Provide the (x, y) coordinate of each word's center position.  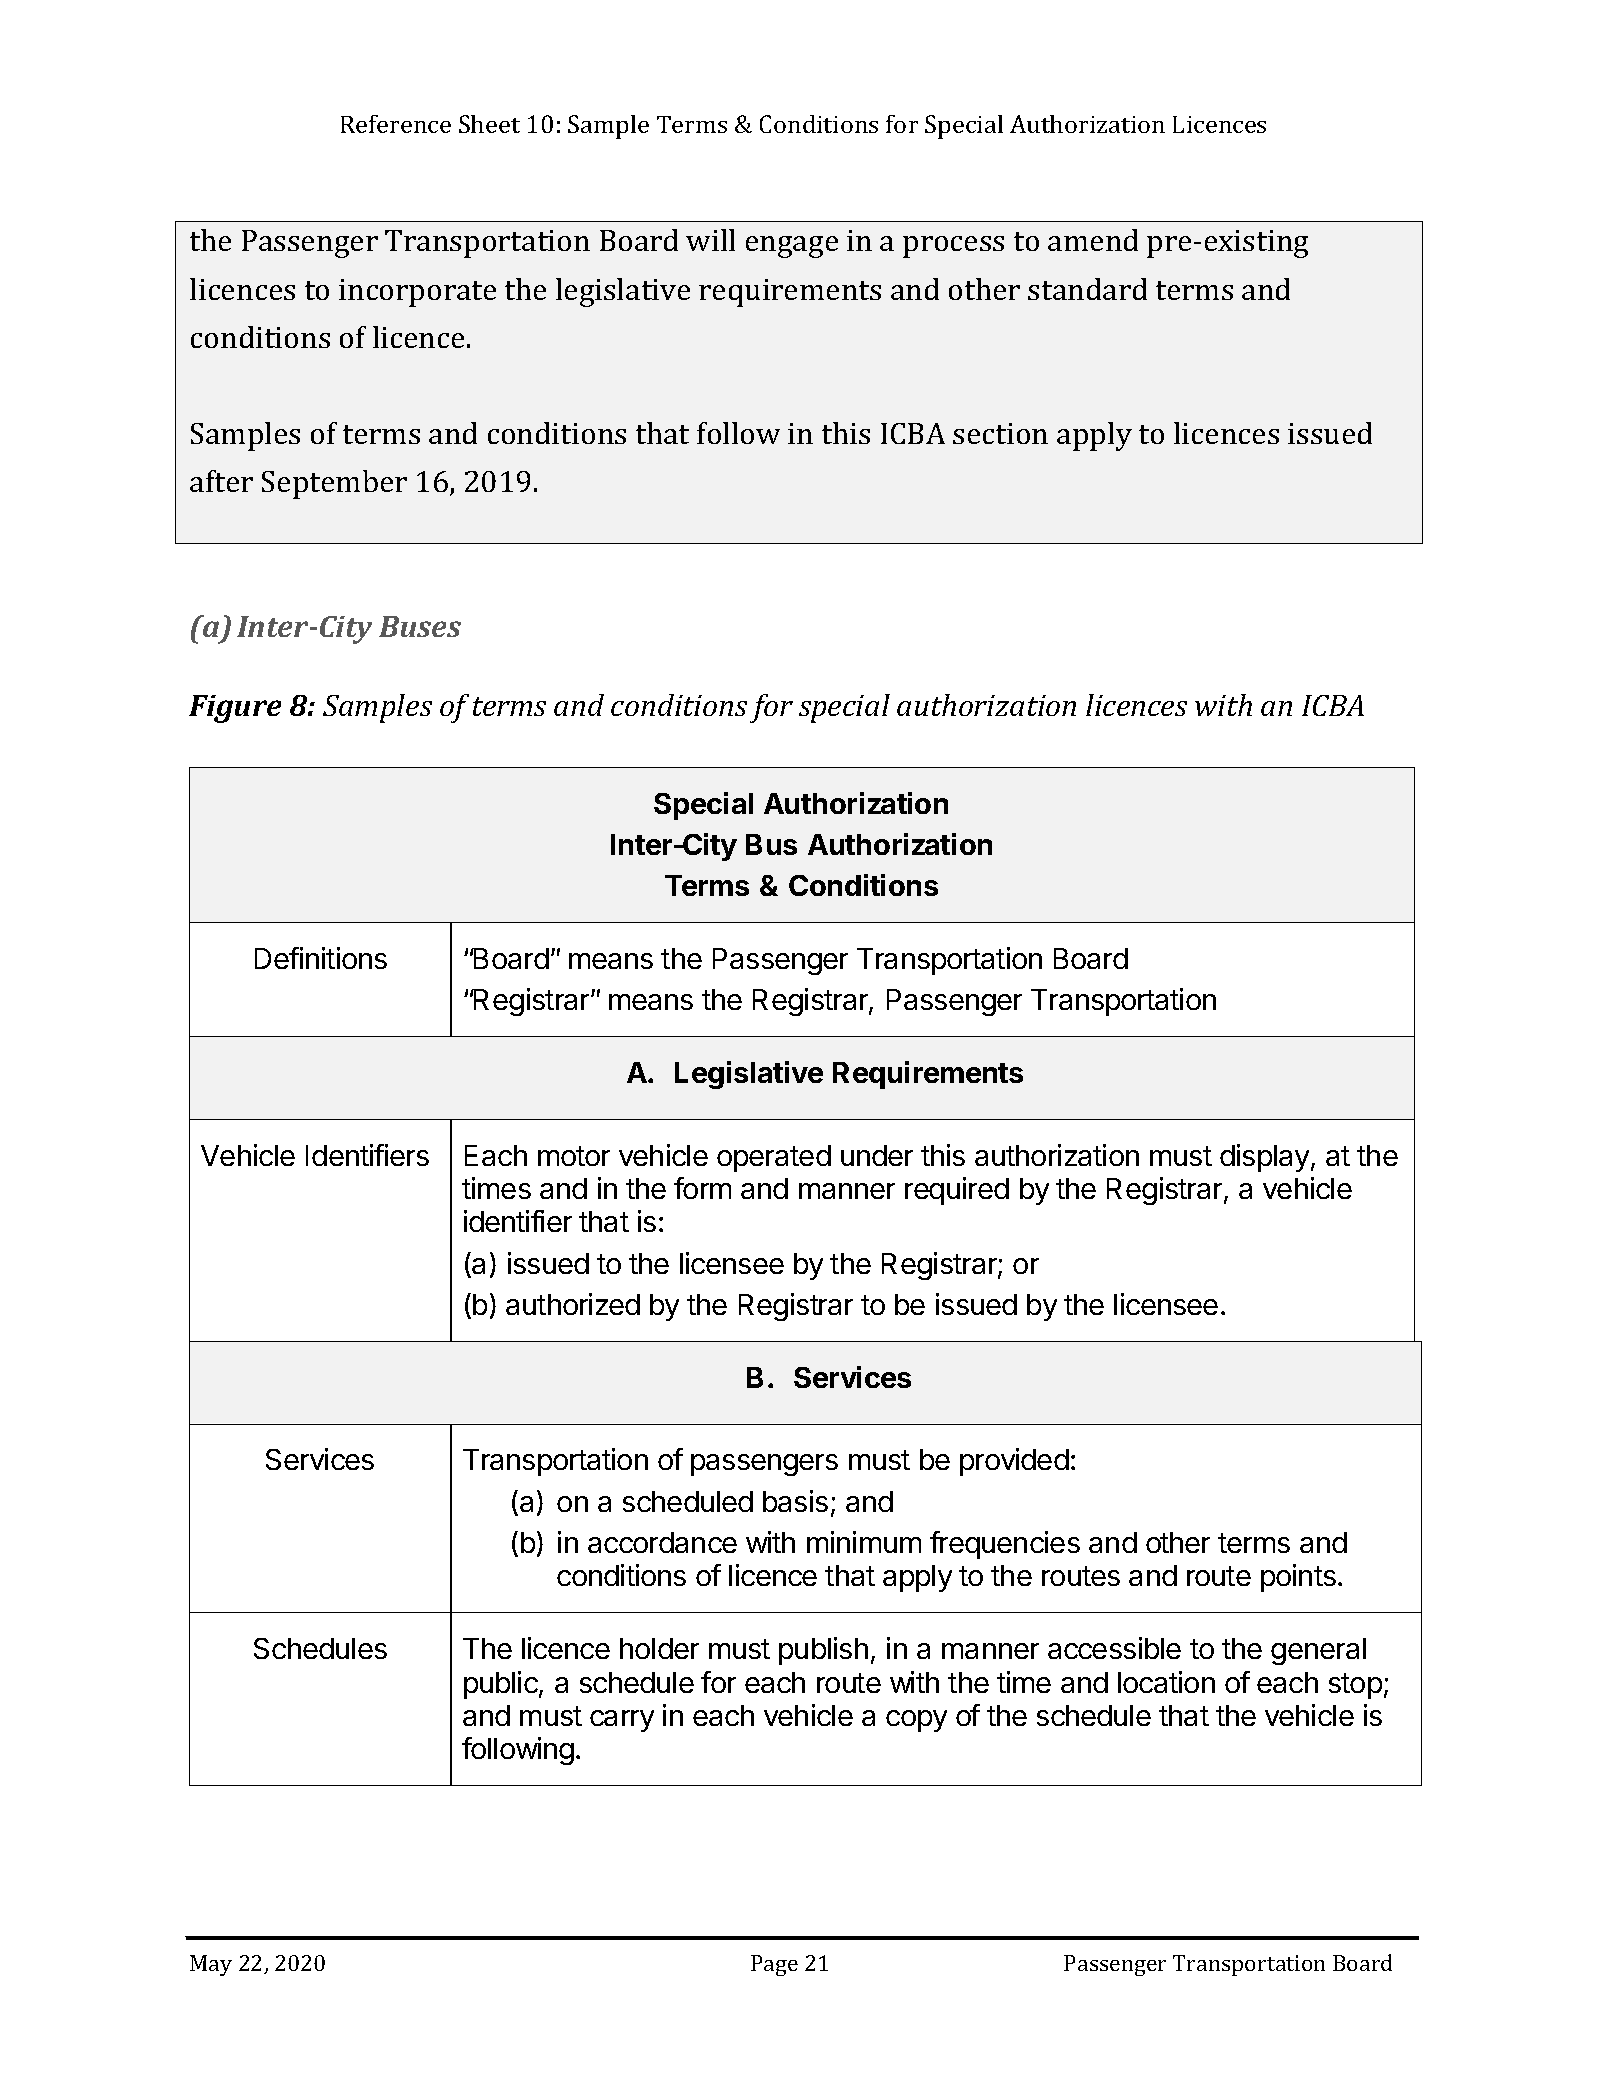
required (957, 1191)
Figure (235, 709)
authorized (573, 1304)
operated (774, 1158)
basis (795, 1501)
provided (1014, 1462)
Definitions (321, 958)
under (877, 1155)
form (702, 1188)
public (502, 1685)
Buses (420, 626)
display (1264, 1158)
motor (574, 1156)
